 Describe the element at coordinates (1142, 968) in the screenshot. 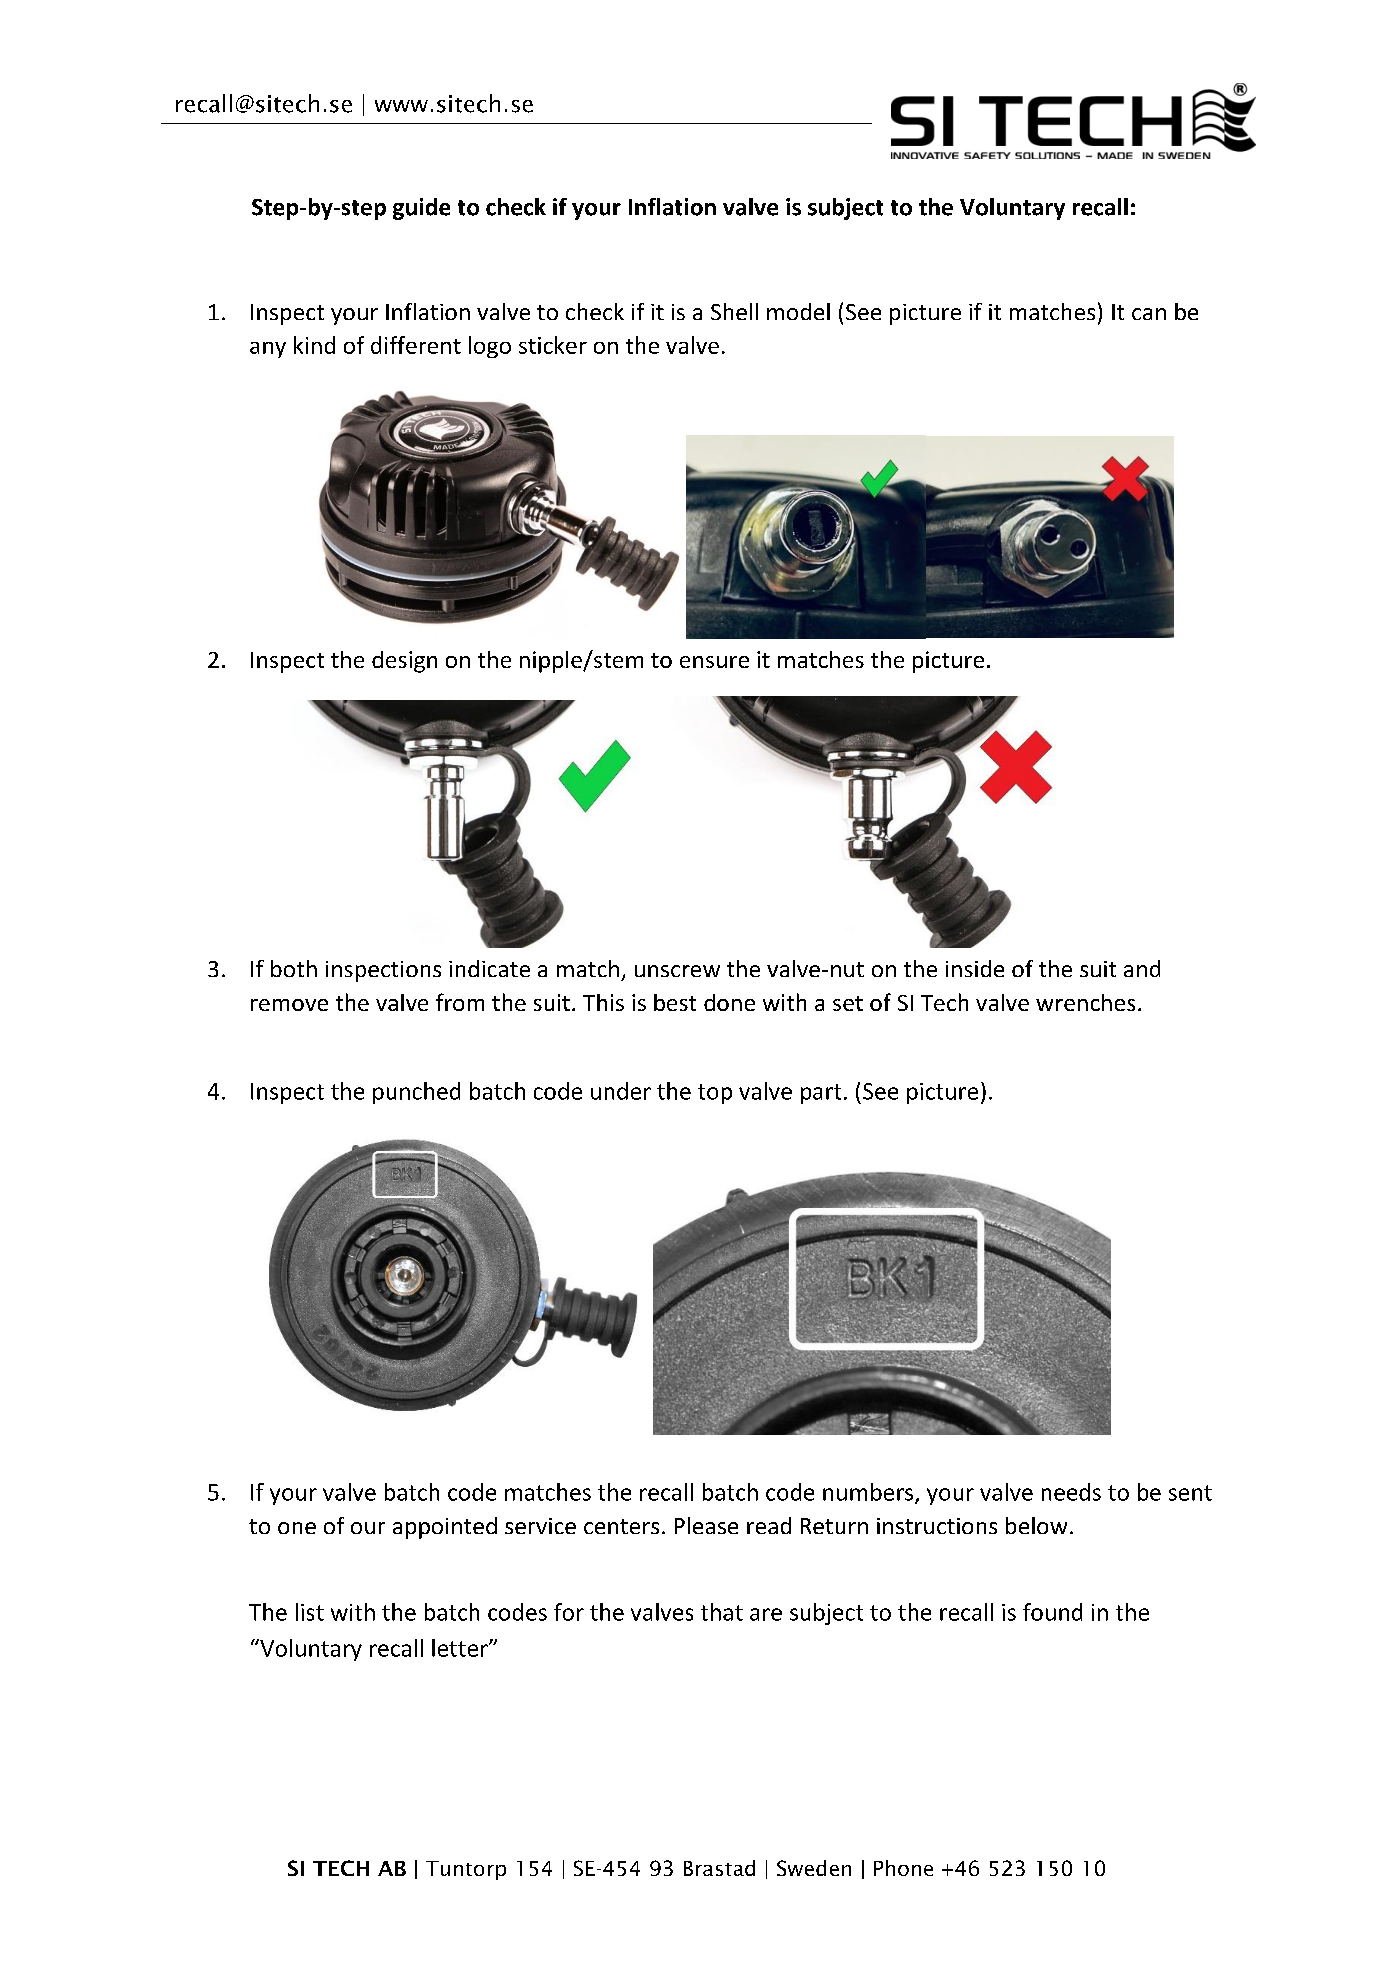

I see `and` at that location.
